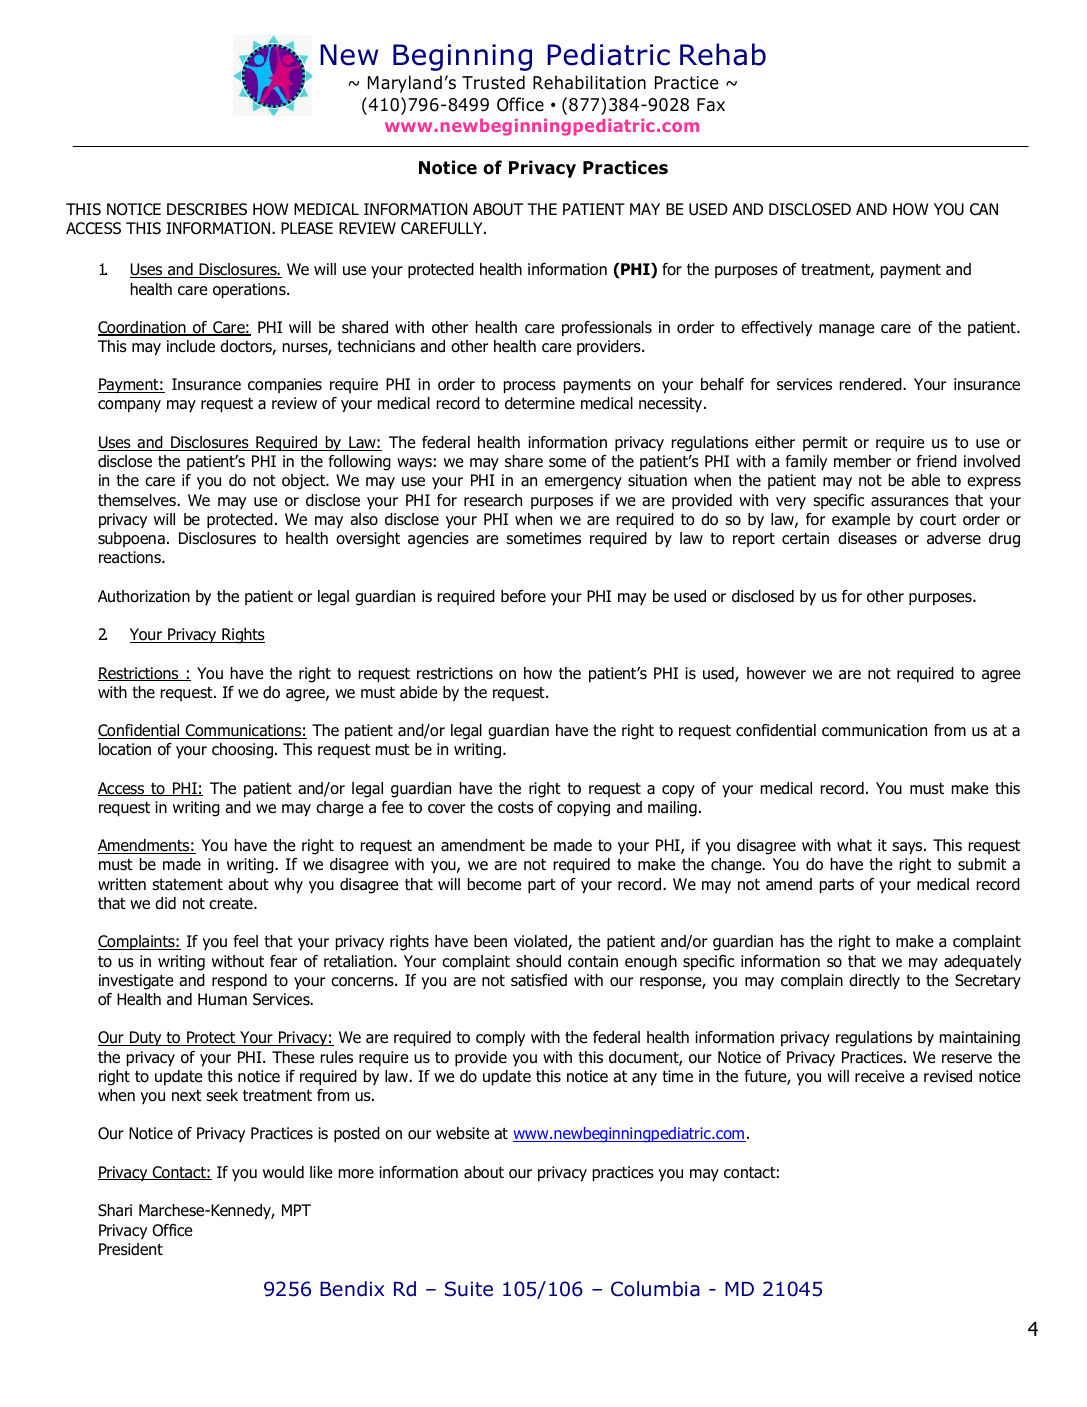  Describe the element at coordinates (242, 751) in the image. I see `choosing` at that location.
